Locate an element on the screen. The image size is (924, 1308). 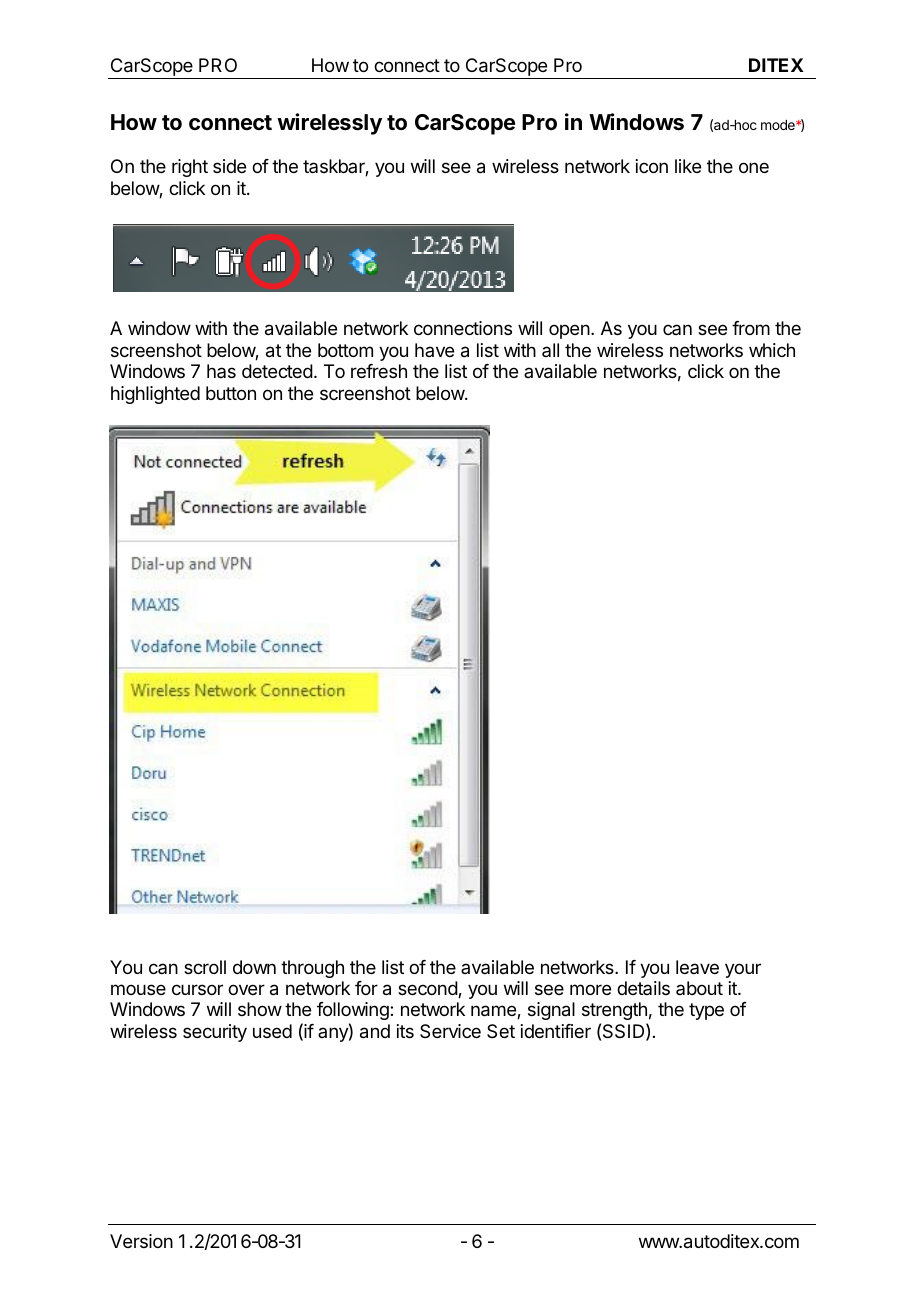
which is located at coordinates (772, 350).
